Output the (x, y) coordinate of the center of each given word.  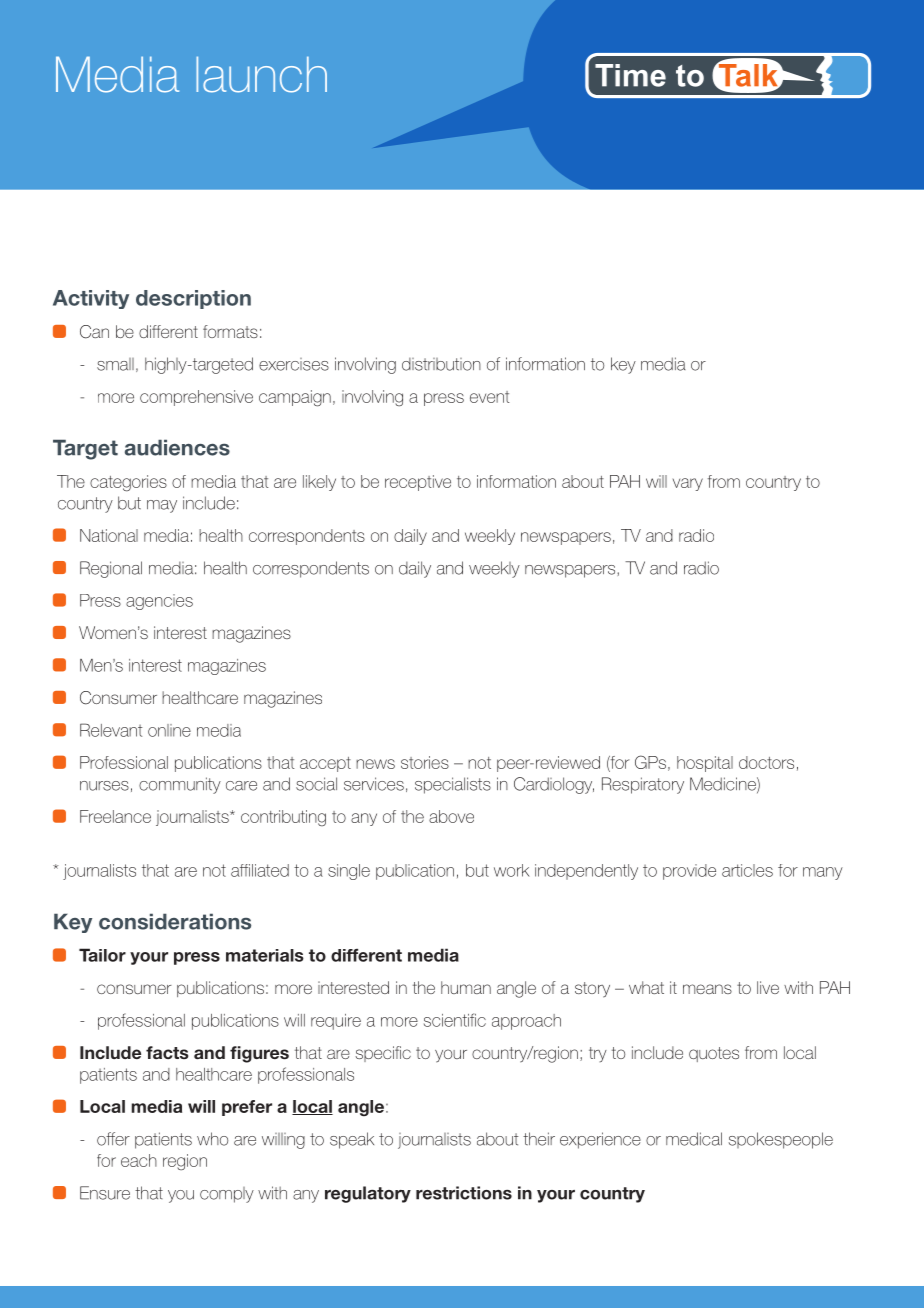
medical (694, 1139)
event (490, 397)
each (139, 1160)
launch (261, 74)
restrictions (464, 1193)
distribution (441, 364)
